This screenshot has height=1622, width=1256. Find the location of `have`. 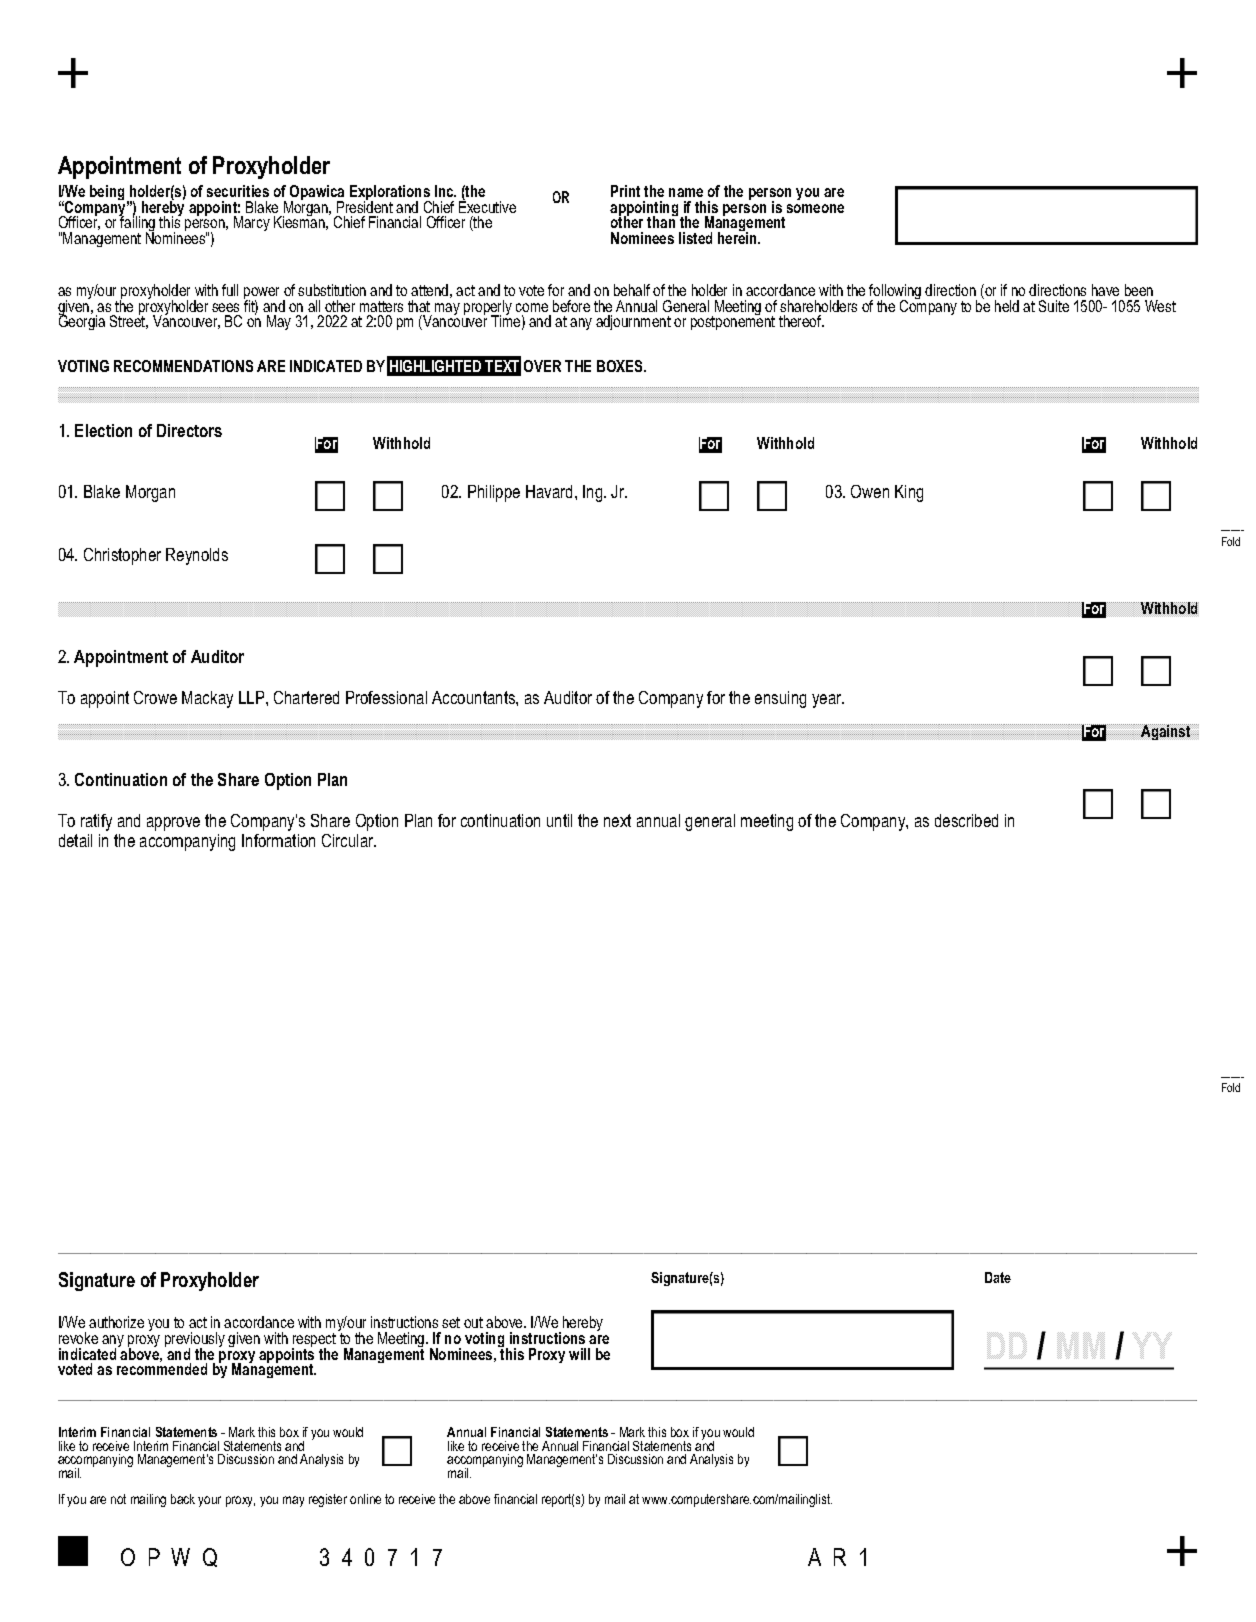

have is located at coordinates (1105, 290).
